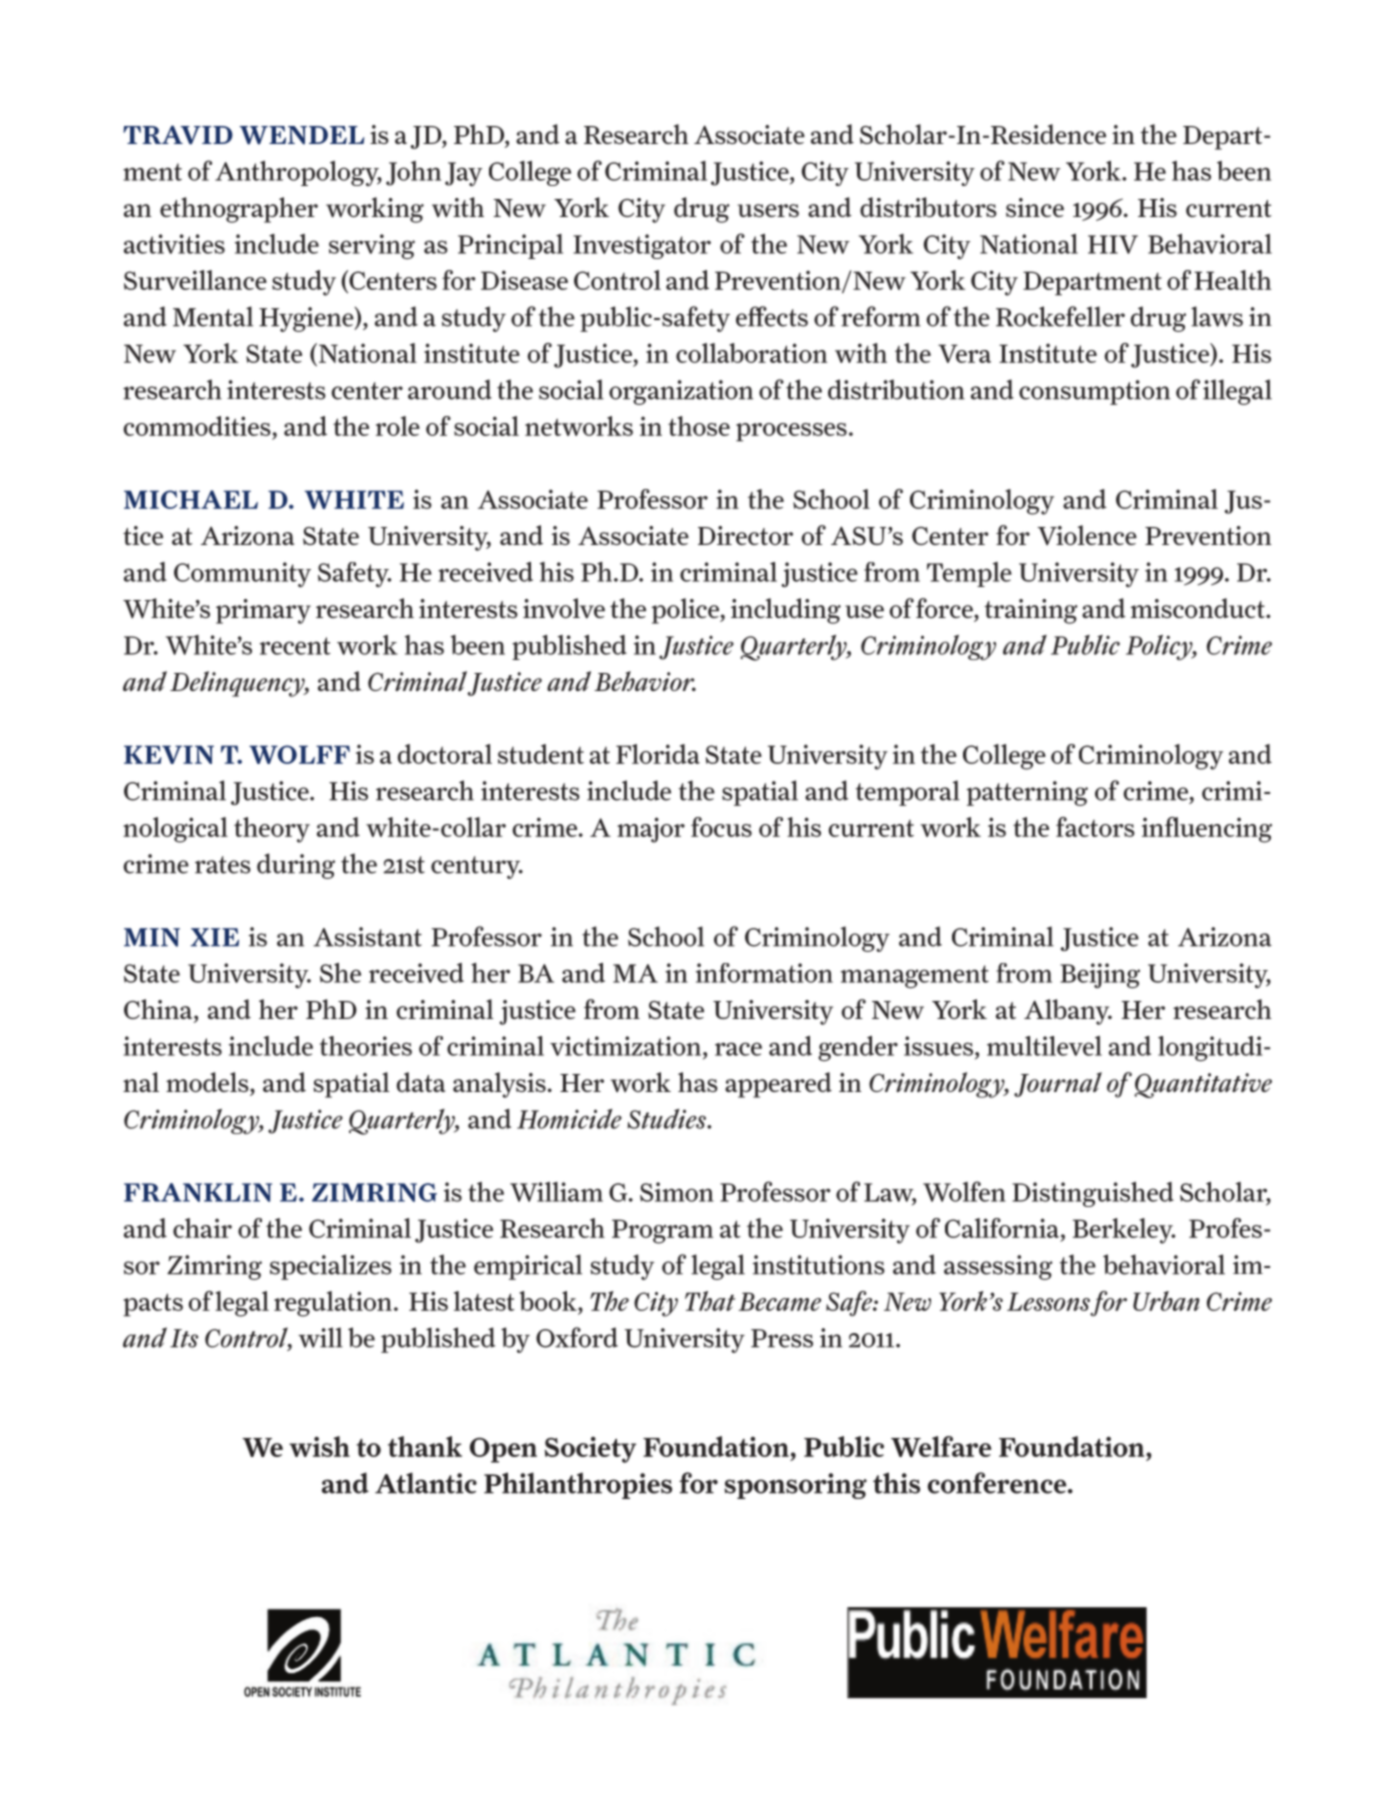 This image has height=1805, width=1395. What do you see at coordinates (1087, 535) in the image?
I see `Violence` at bounding box center [1087, 535].
